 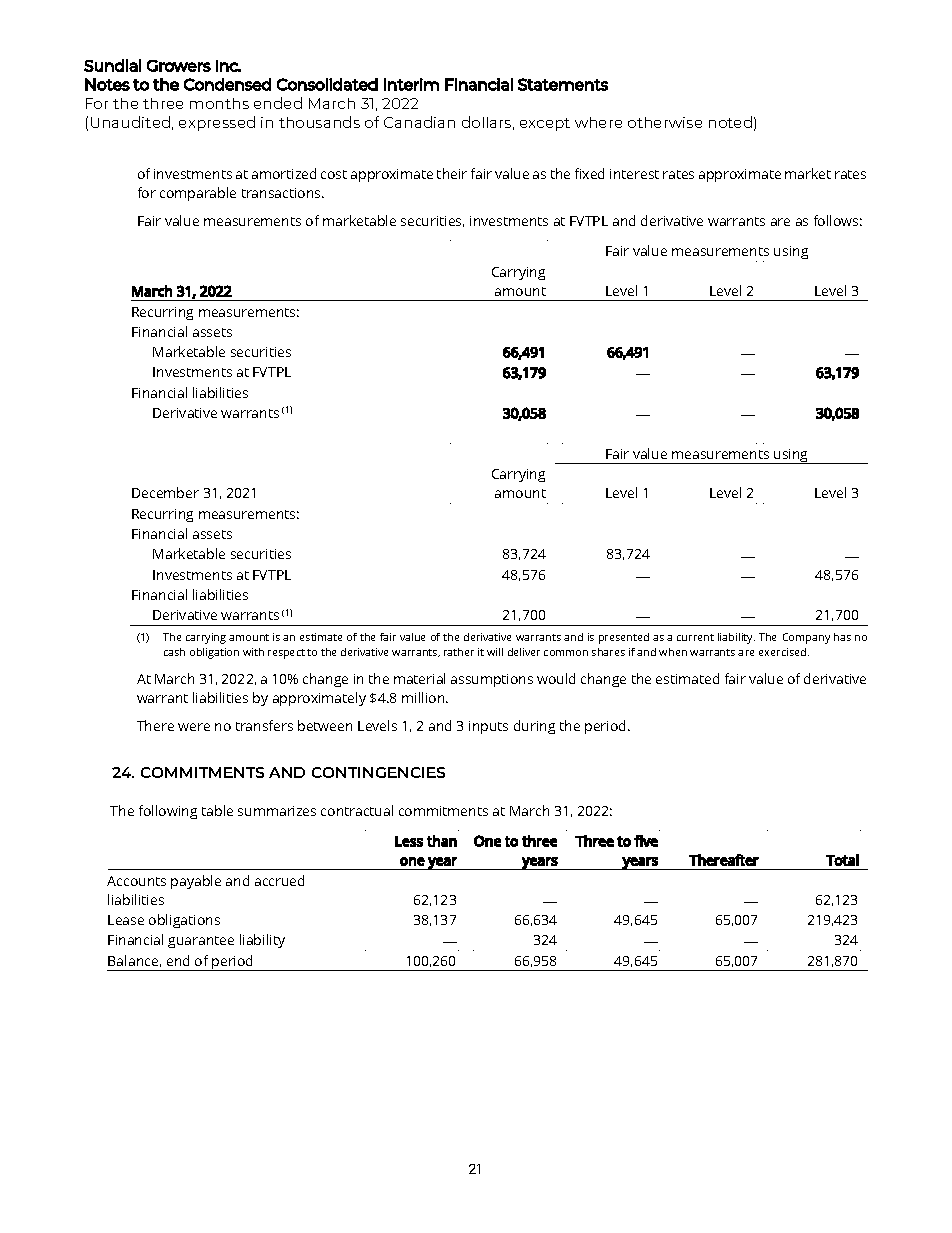 I want to click on December, so click(x=165, y=492).
